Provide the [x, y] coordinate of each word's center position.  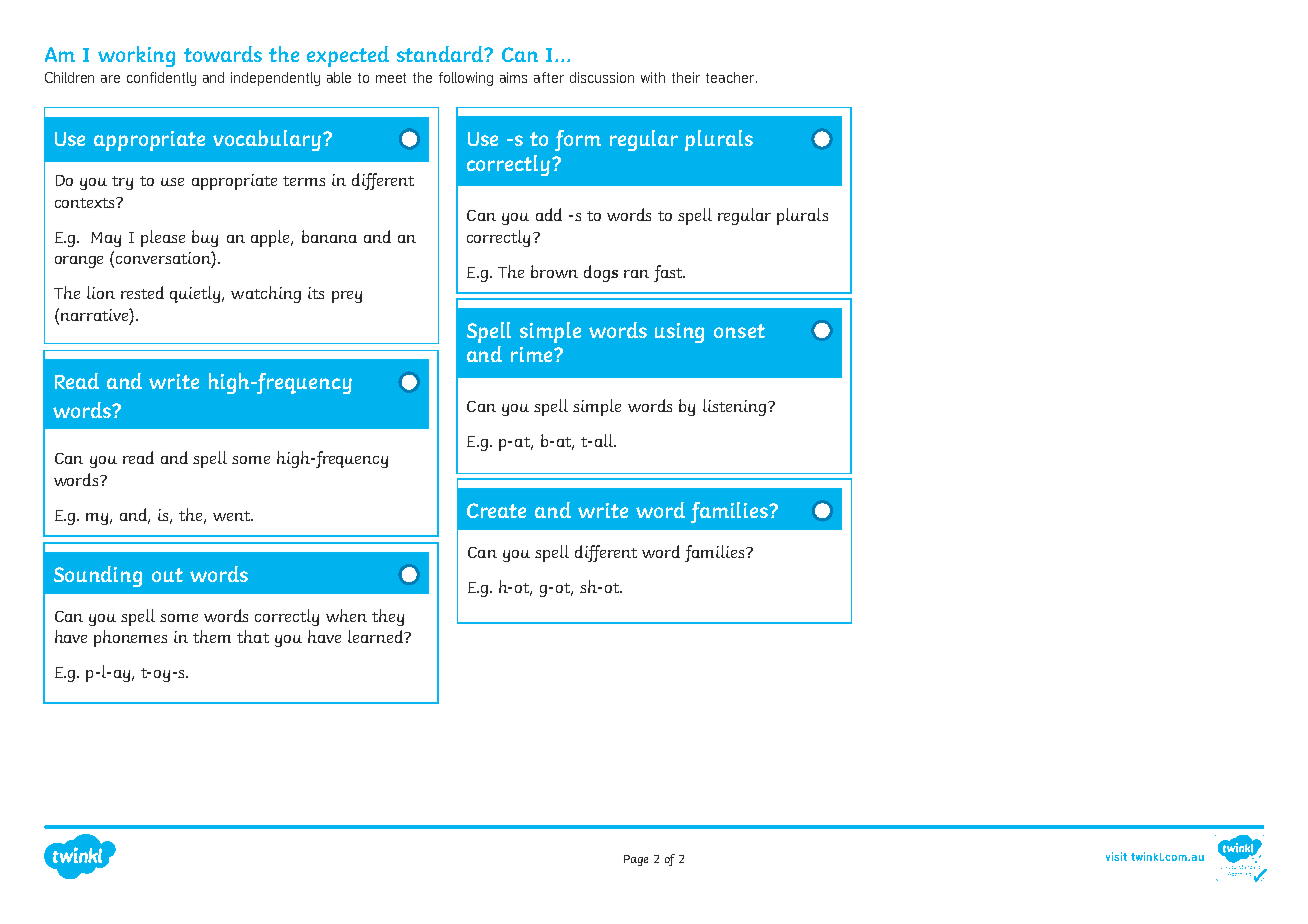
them [212, 636]
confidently [161, 79]
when [346, 615]
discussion [602, 77]
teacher [731, 77]
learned [377, 636]
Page [636, 860]
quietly [196, 294]
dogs [601, 273]
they [388, 617]
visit [1116, 856]
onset [739, 331]
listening [734, 407]
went [232, 516]
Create [496, 510]
